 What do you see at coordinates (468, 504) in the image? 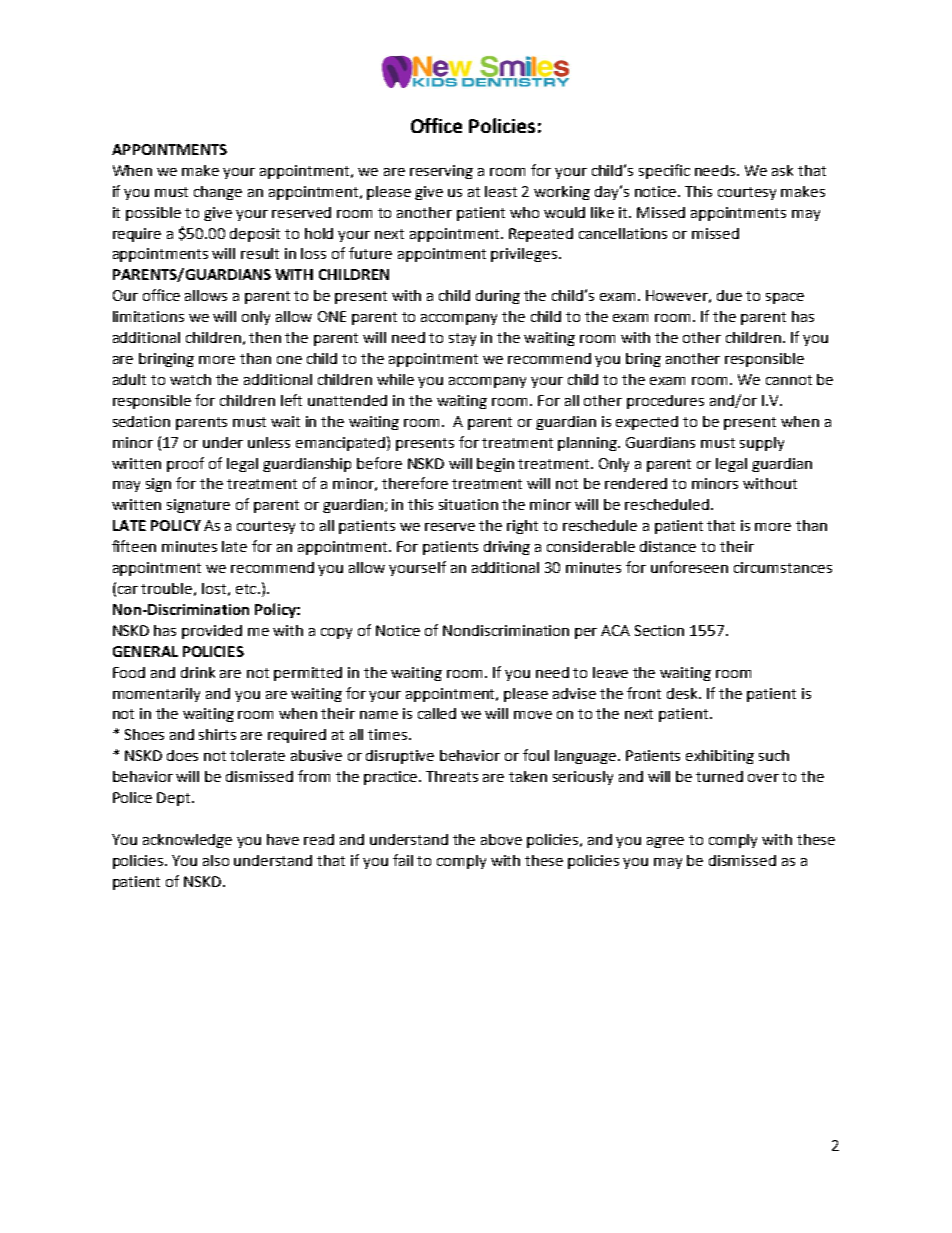
I see `situation` at bounding box center [468, 504].
